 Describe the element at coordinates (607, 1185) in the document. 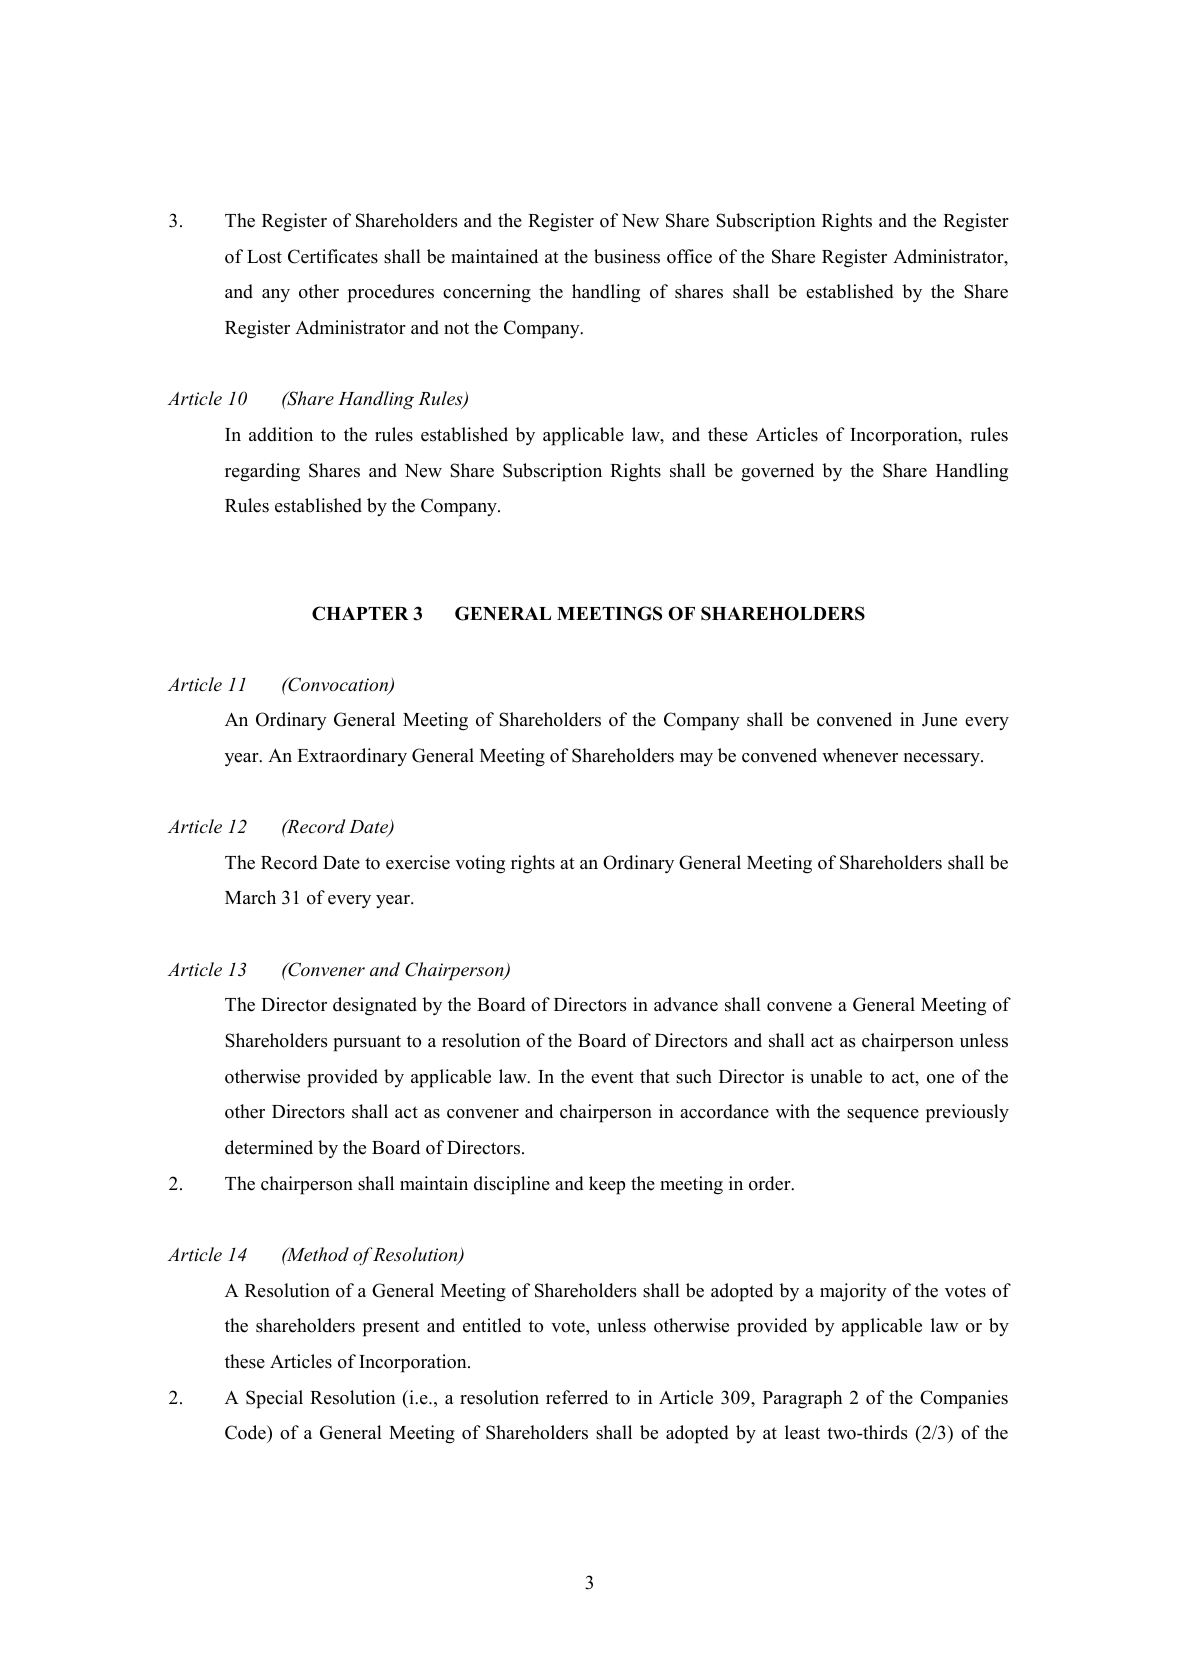

I see `keep` at that location.
